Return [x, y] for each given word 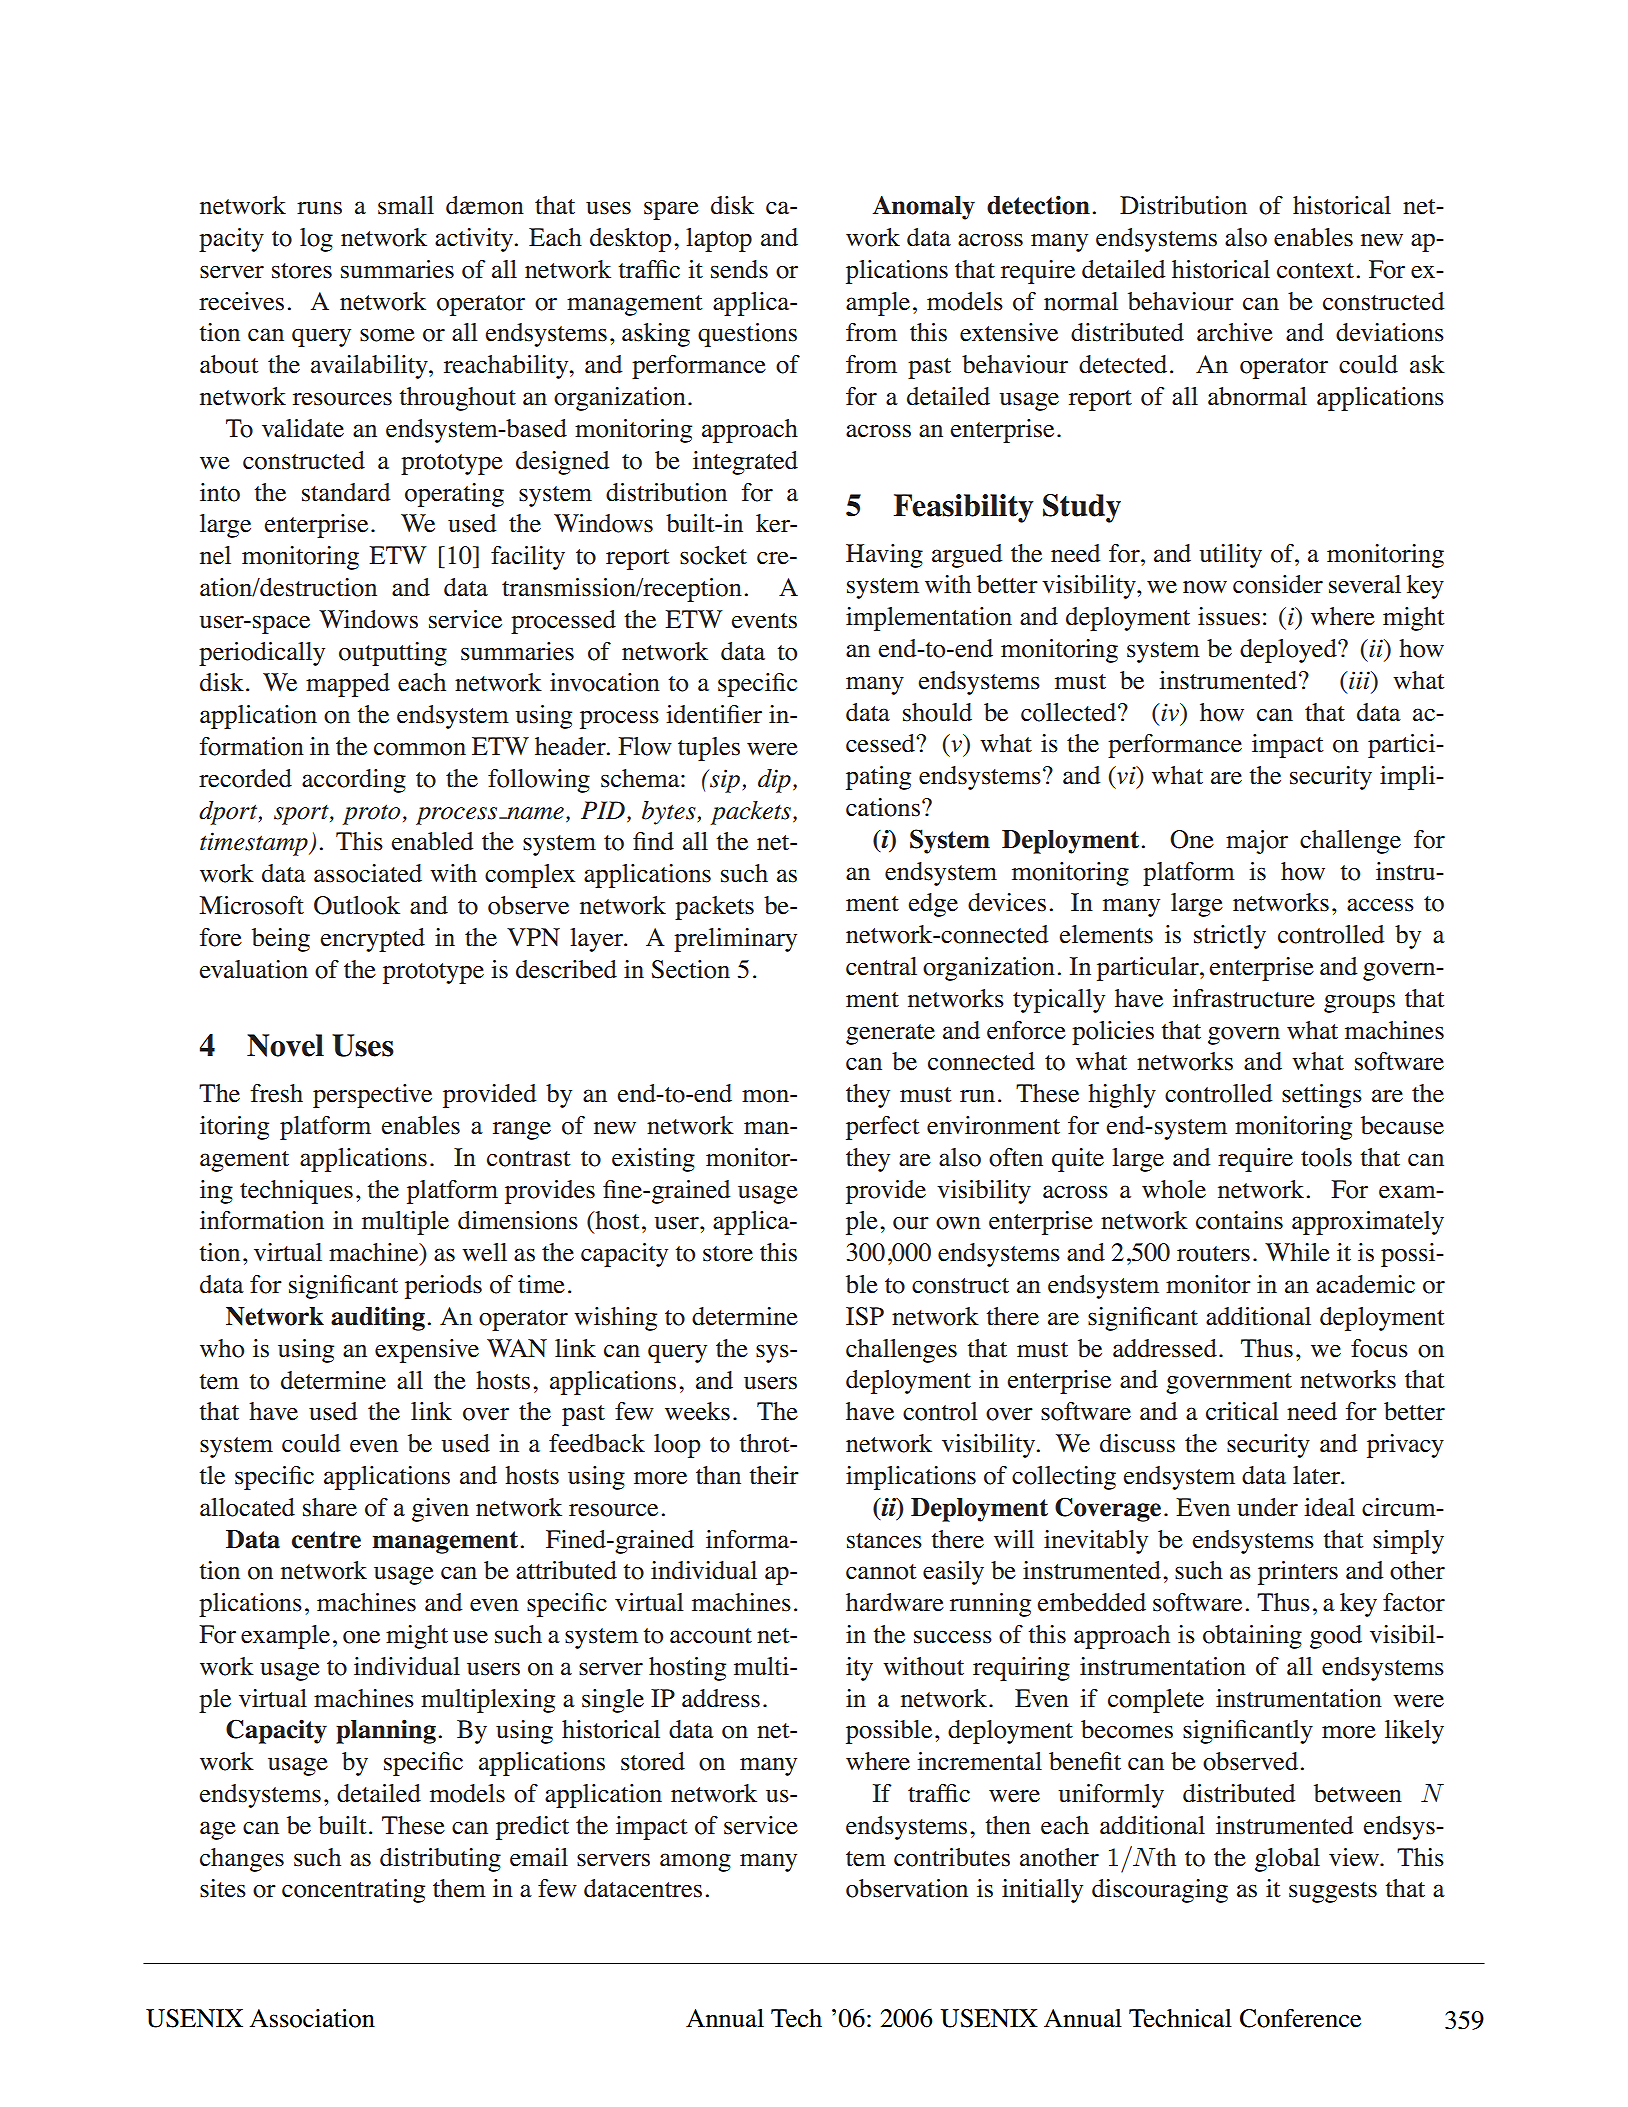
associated [368, 873]
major [1257, 842]
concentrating [353, 1891]
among [695, 1862]
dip [774, 781]
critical [1242, 1411]
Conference [1300, 2018]
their [774, 1475]
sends [739, 269]
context [1315, 271]
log [316, 240]
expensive [427, 1351]
